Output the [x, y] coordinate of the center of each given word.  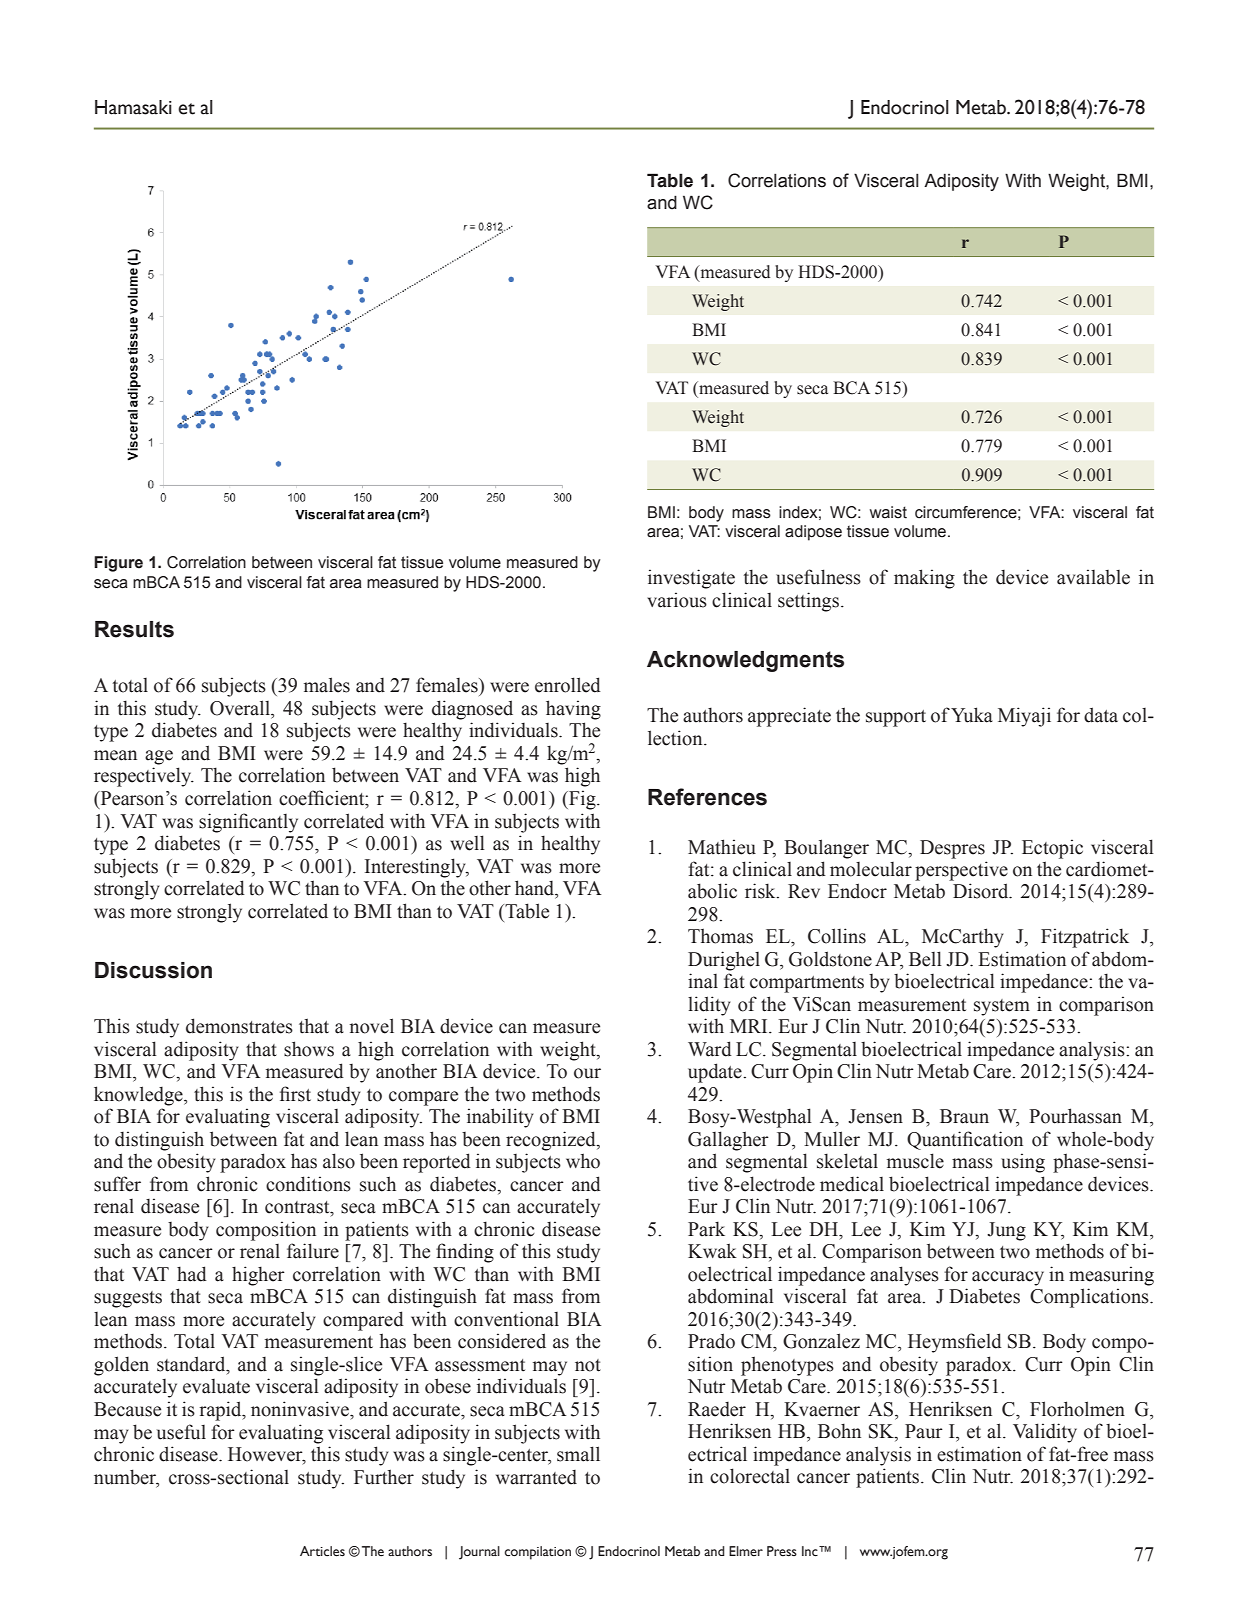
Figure [118, 564]
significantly [248, 823]
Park [706, 1229]
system [1002, 1007]
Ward [710, 1049]
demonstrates [239, 1026]
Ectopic [1052, 849]
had [192, 1274]
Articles [322, 1551]
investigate [691, 579]
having [573, 710]
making [924, 579]
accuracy [1008, 1278]
